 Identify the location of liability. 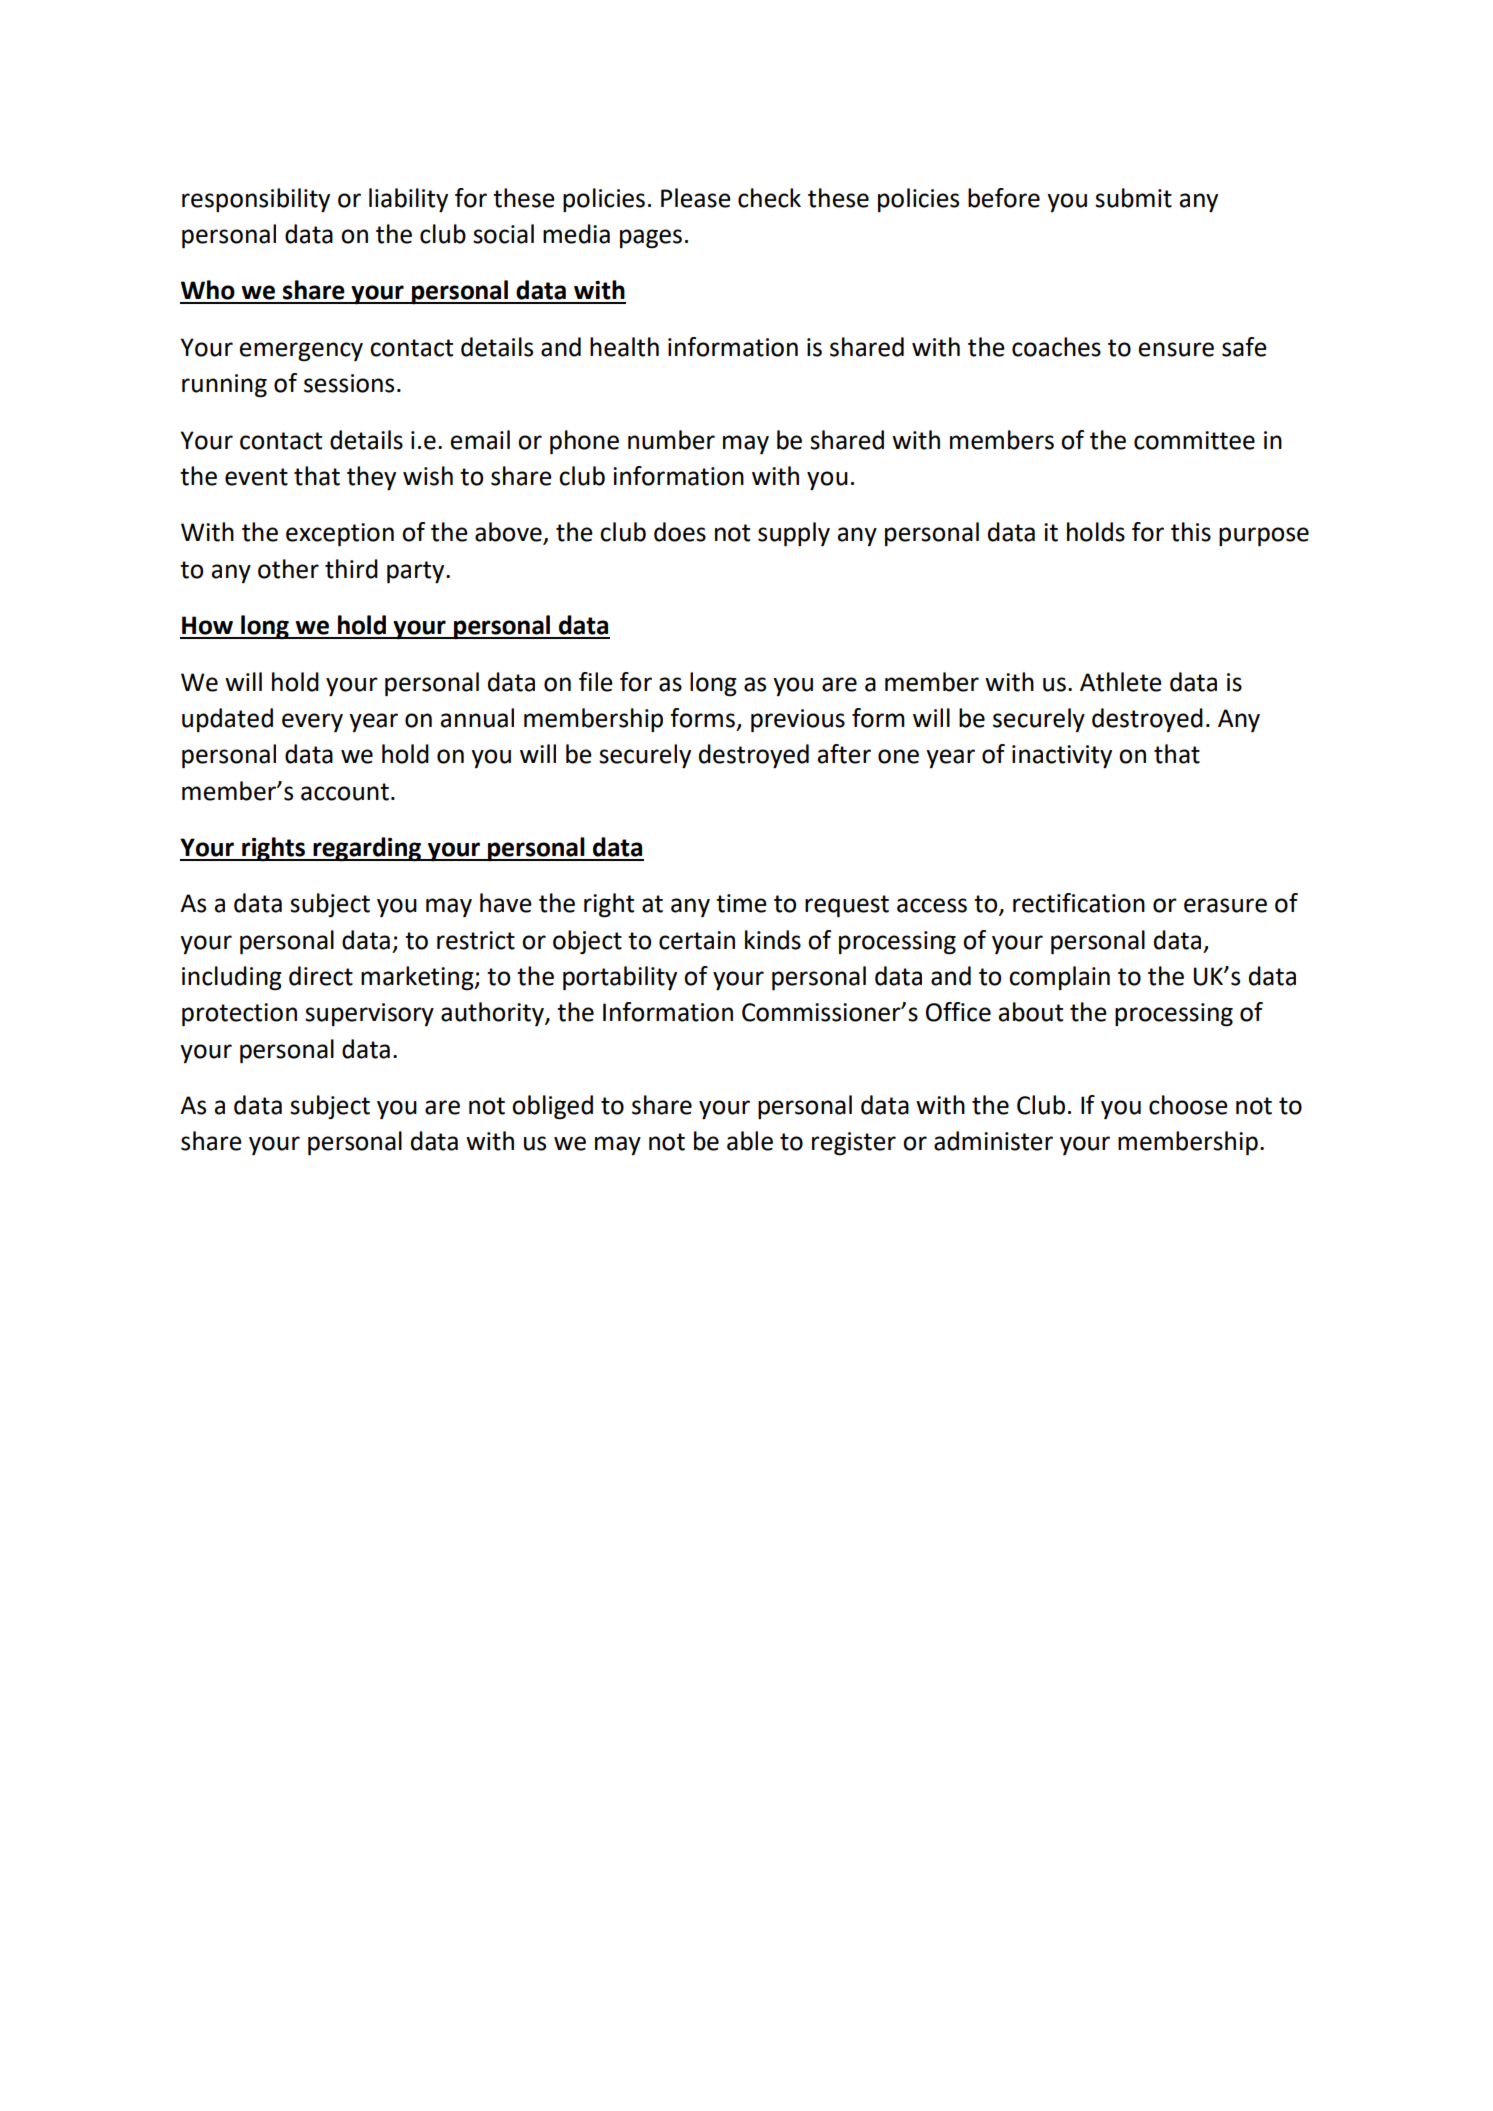
(408, 200).
